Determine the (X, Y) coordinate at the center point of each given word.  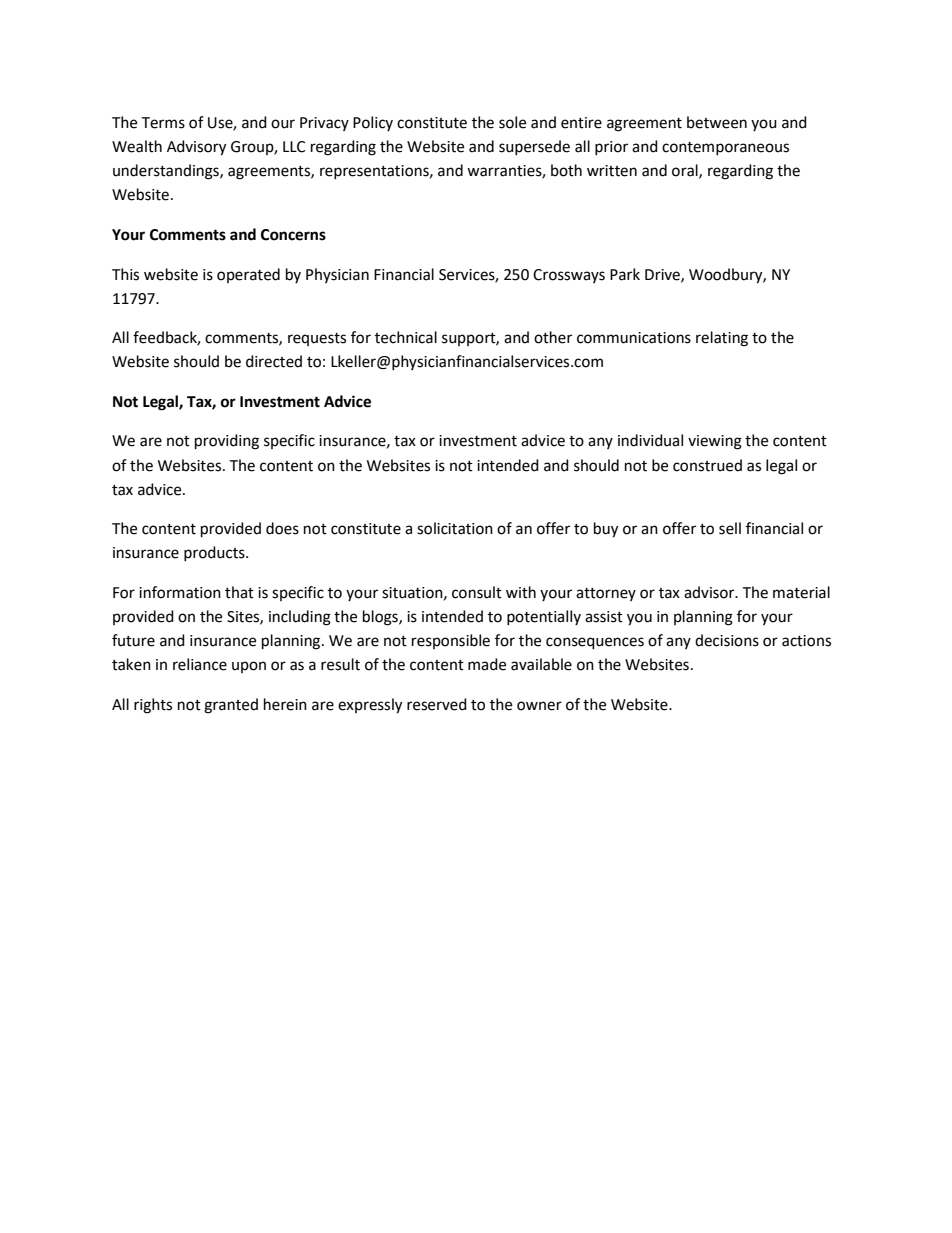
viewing (715, 442)
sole (512, 122)
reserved (437, 704)
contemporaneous (725, 148)
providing (227, 442)
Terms (163, 123)
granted (231, 706)
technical (406, 337)
